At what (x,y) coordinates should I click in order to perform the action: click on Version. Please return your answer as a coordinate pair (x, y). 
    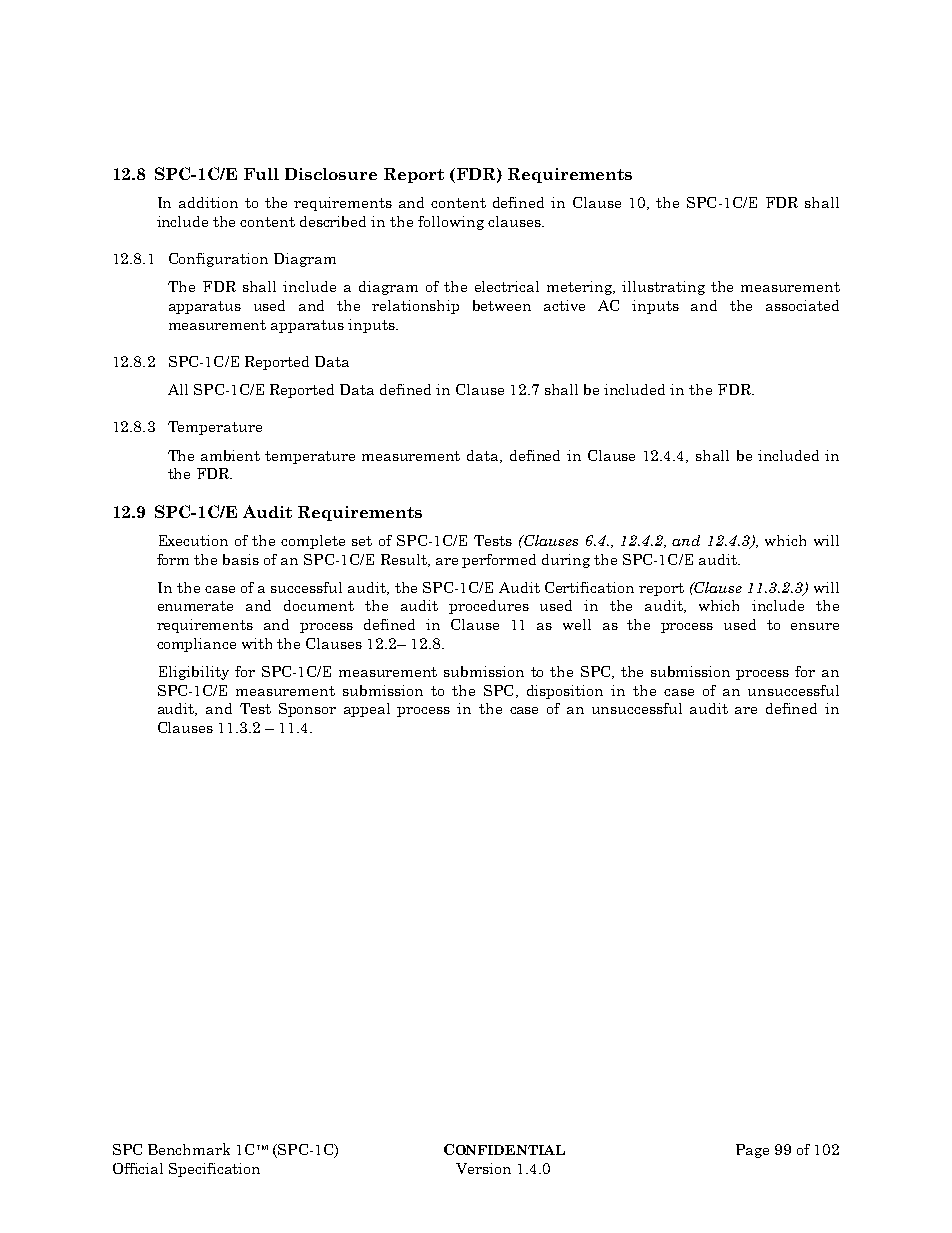
    Looking at the image, I should click on (483, 1168).
